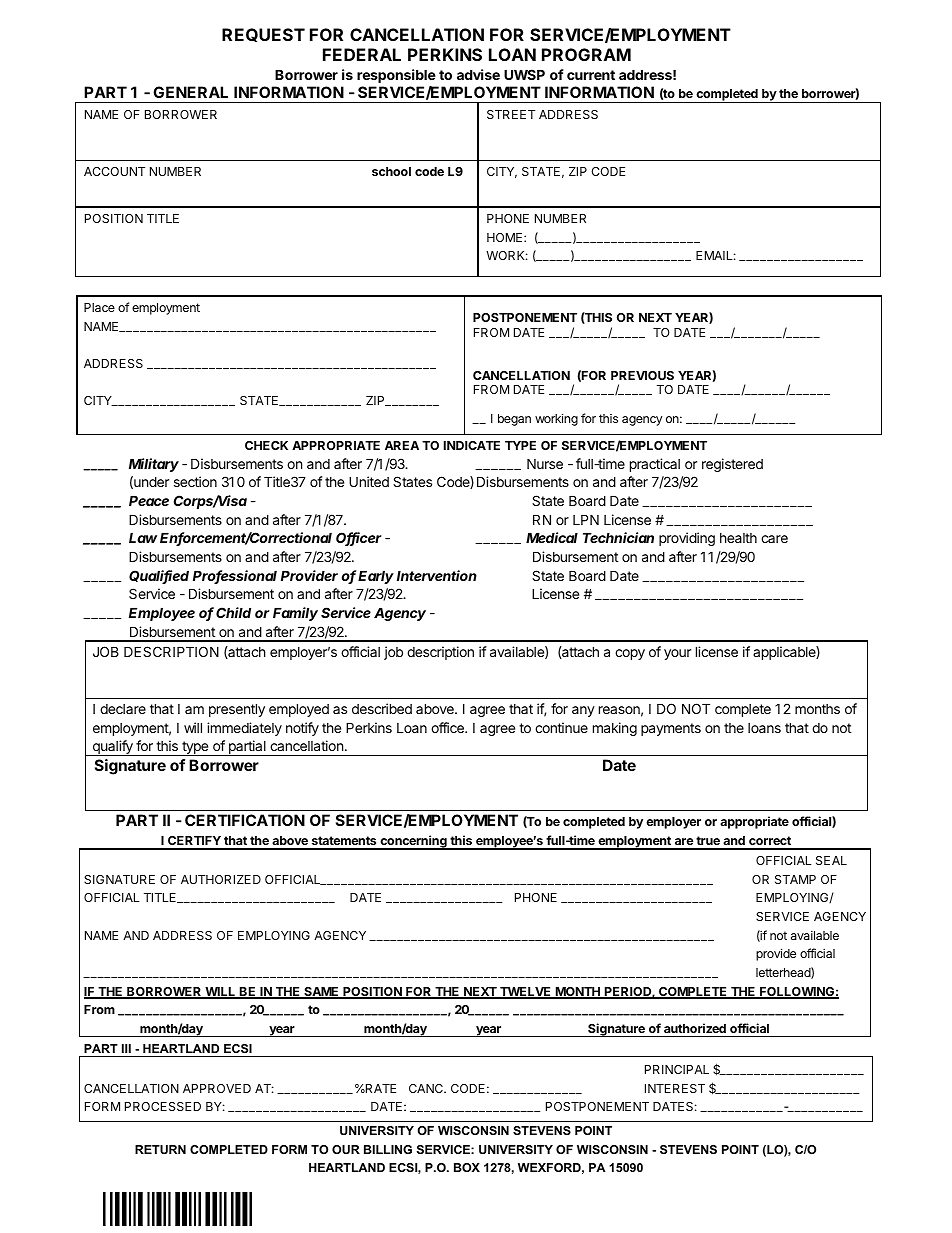 This screenshot has width=952, height=1233. What do you see at coordinates (154, 465) in the screenshot?
I see `Military` at bounding box center [154, 465].
